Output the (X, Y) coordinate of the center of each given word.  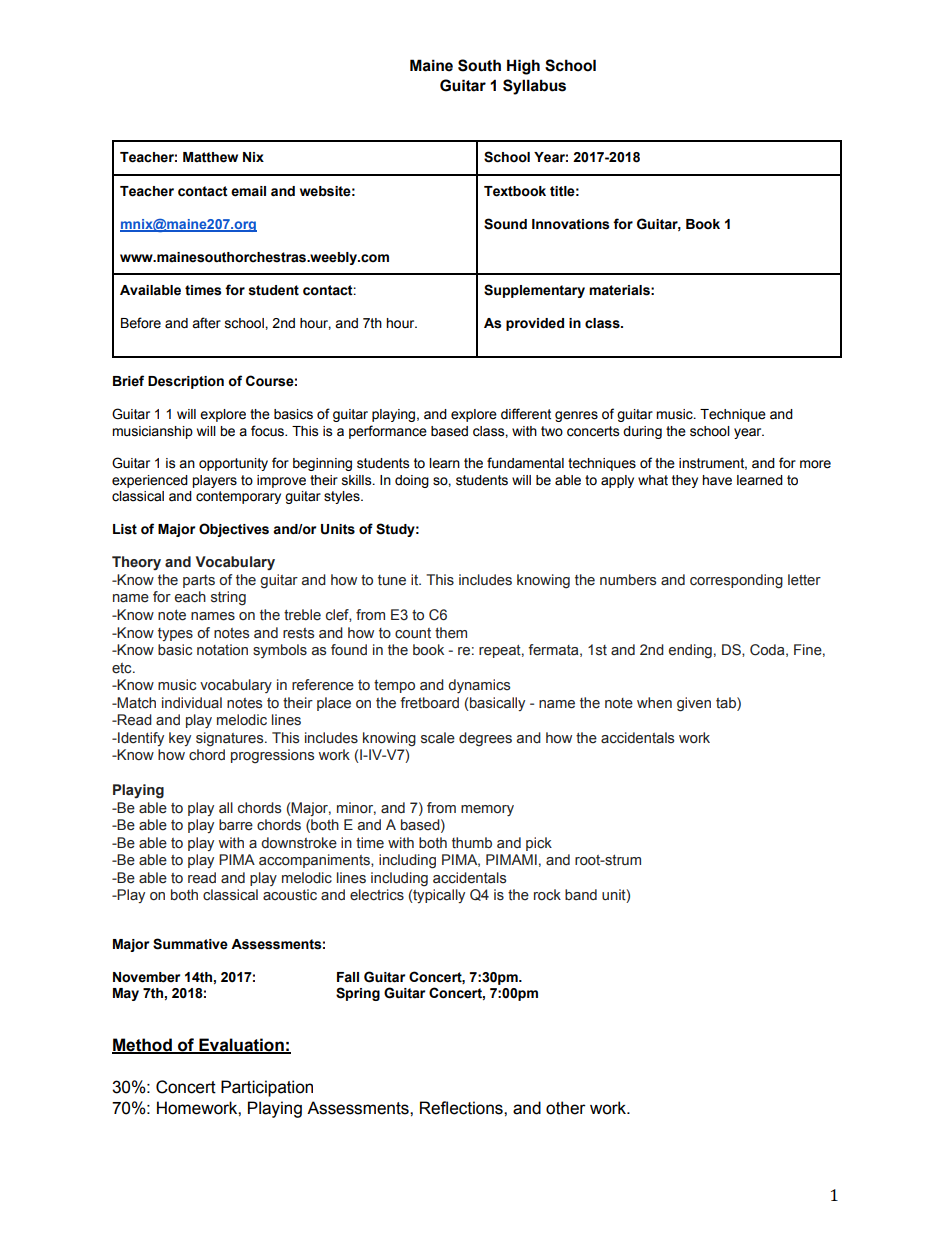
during (642, 432)
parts (199, 581)
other (566, 1108)
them (451, 633)
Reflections (462, 1108)
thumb (472, 843)
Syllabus (534, 87)
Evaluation (241, 1046)
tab (727, 703)
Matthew (210, 157)
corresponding (736, 581)
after (206, 323)
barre (236, 825)
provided (535, 324)
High (523, 67)
